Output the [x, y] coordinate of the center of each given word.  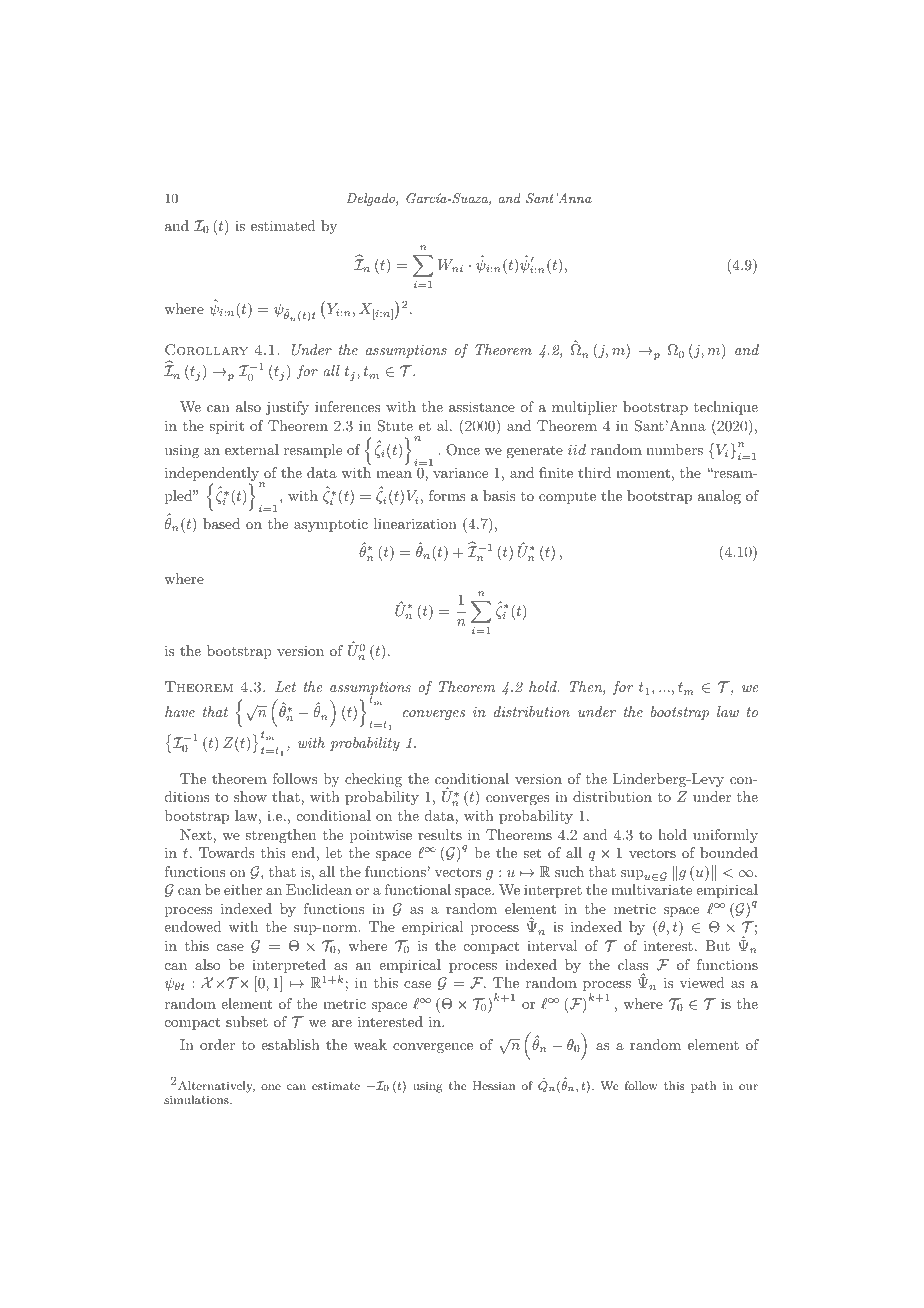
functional [417, 889]
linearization [415, 523]
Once [463, 450]
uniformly [725, 836]
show [250, 796]
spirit [226, 427]
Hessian [494, 1085]
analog [719, 497]
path [703, 1087]
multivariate [651, 889]
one [271, 1087]
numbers [674, 449]
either [243, 889]
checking [373, 780]
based [221, 523]
